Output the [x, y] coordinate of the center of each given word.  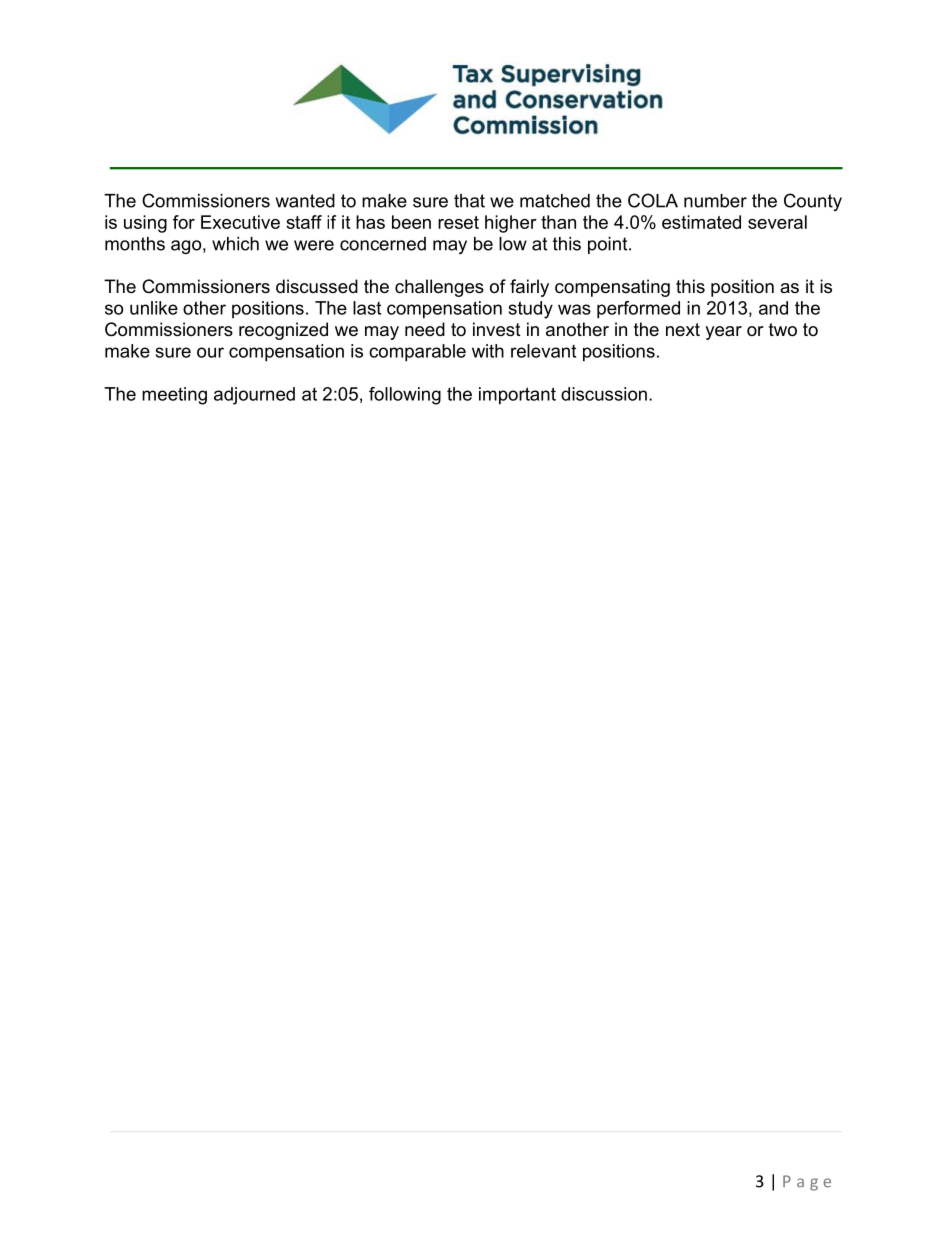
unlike [154, 308]
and [773, 308]
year [723, 333]
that [469, 201]
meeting [174, 396]
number [715, 201]
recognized [283, 331]
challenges [439, 288]
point [609, 245]
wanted [305, 201]
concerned [383, 244]
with [488, 351]
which [235, 244]
